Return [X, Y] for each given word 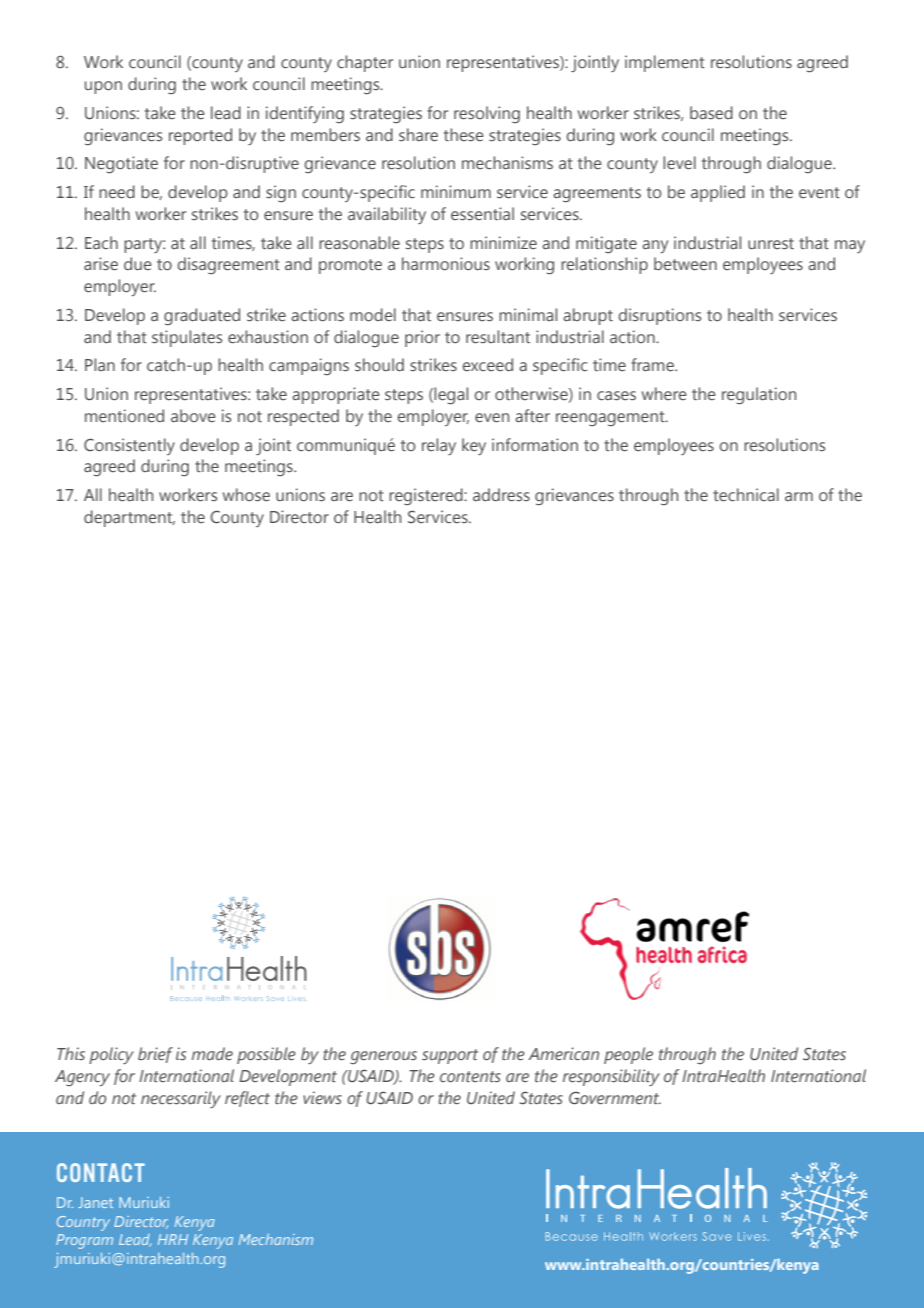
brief [155, 1055]
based [711, 113]
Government [615, 1098]
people [628, 1055]
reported [200, 136]
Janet [95, 1202]
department [129, 518]
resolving [487, 114]
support [450, 1056]
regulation [759, 396]
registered [427, 496]
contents [470, 1076]
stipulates [187, 338]
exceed [487, 364]
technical [746, 495]
